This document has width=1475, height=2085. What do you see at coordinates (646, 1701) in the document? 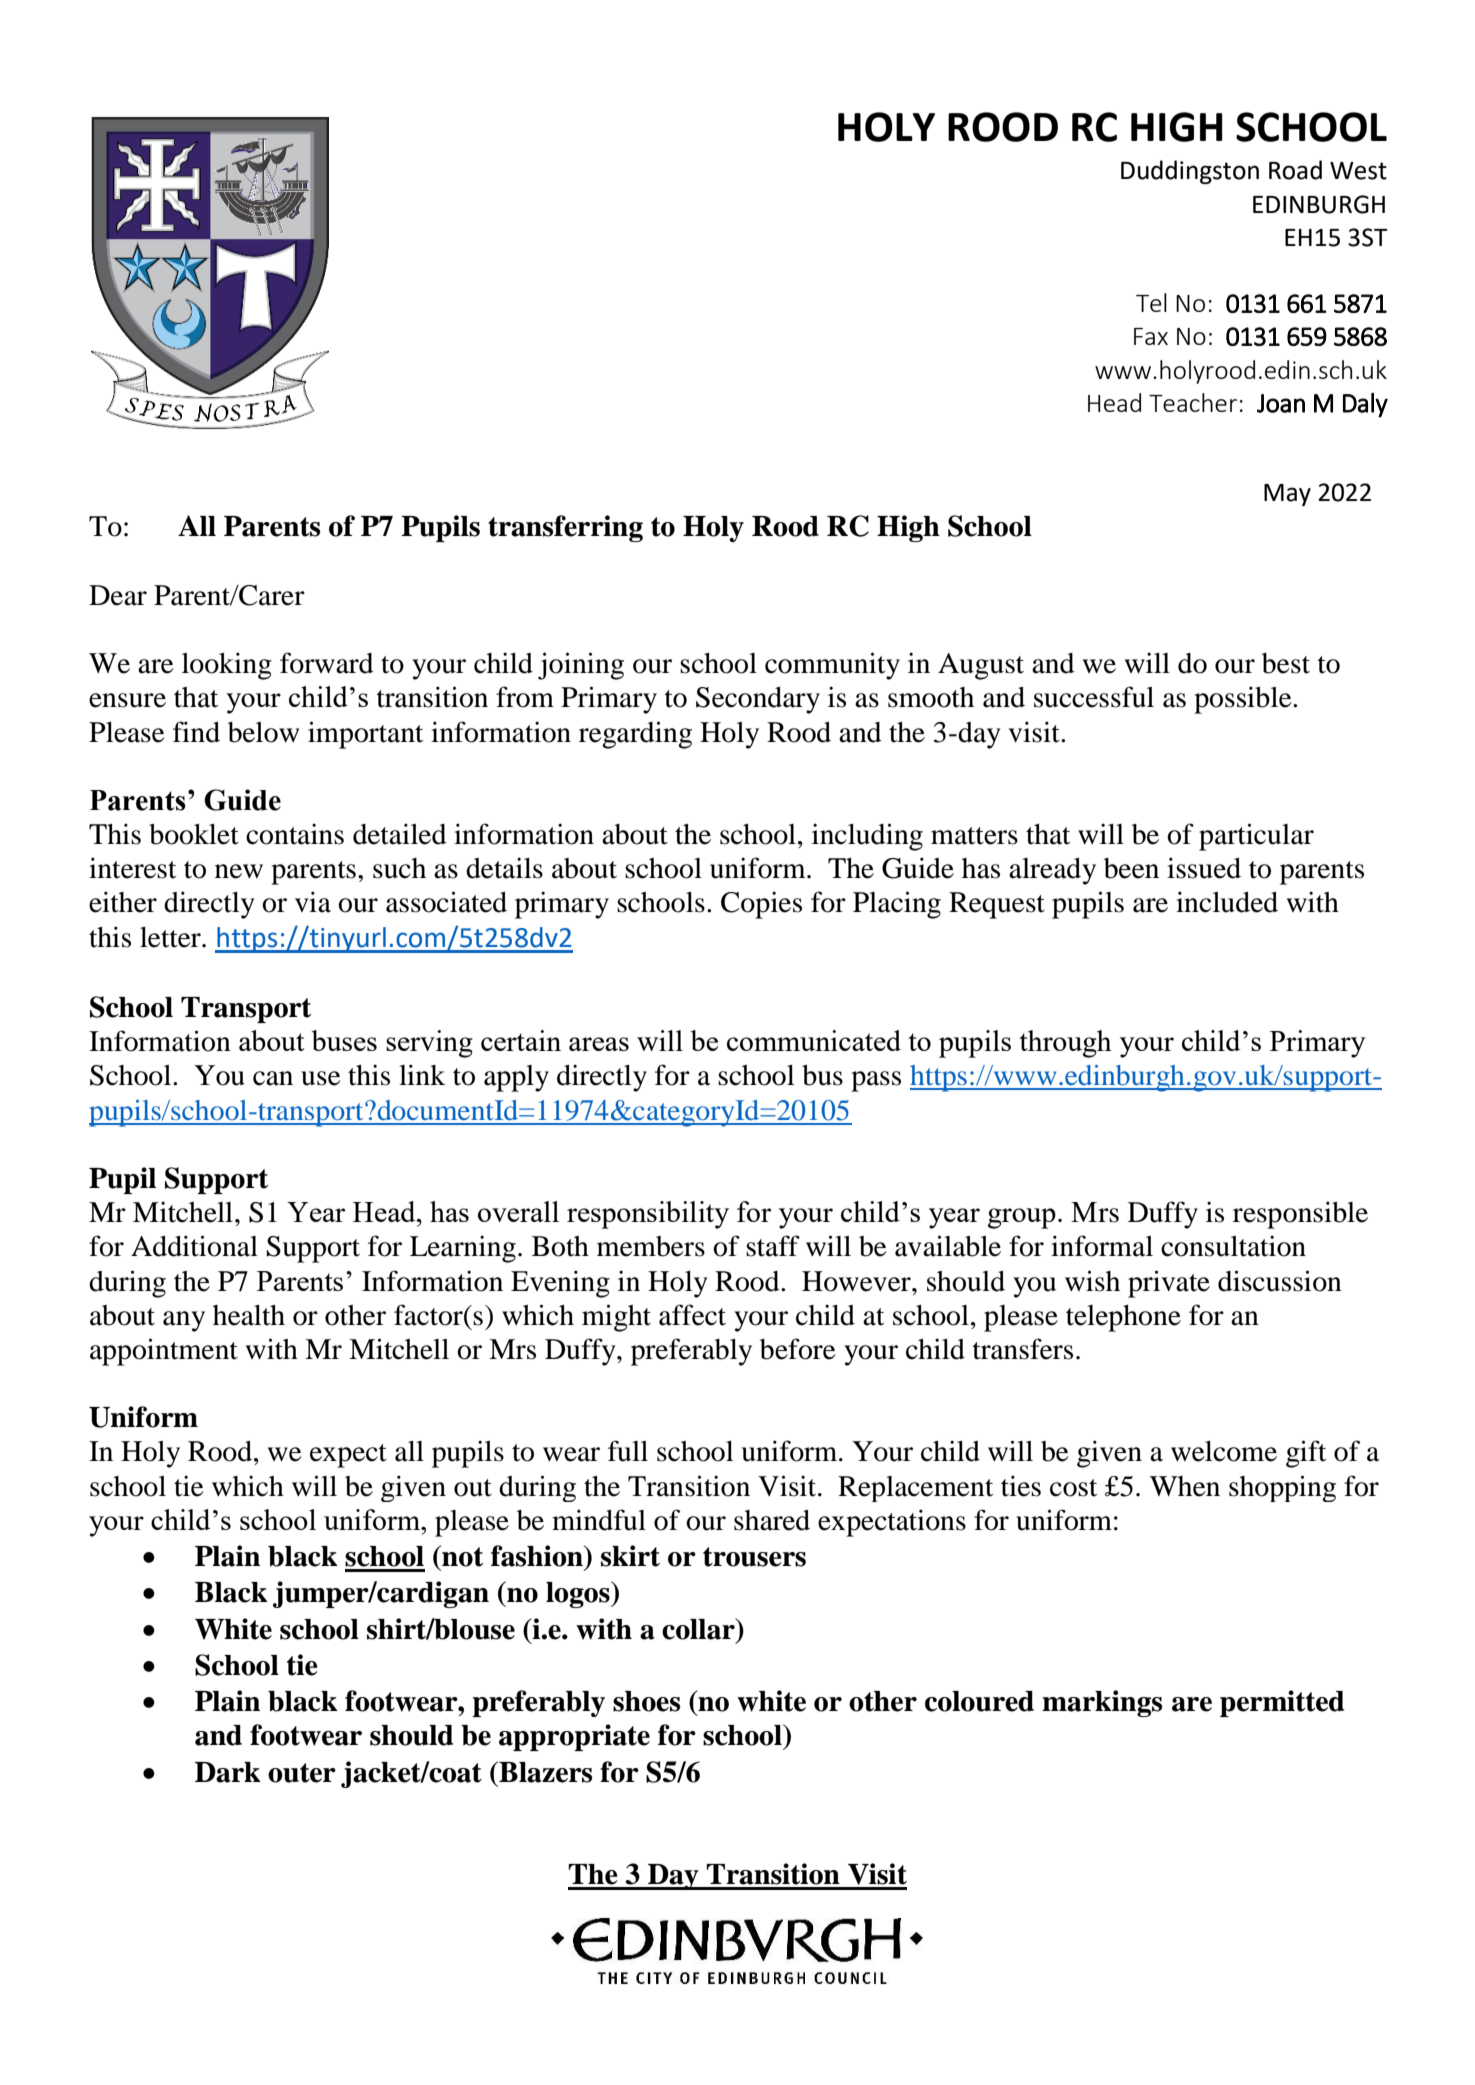
I see `shoes` at bounding box center [646, 1701].
